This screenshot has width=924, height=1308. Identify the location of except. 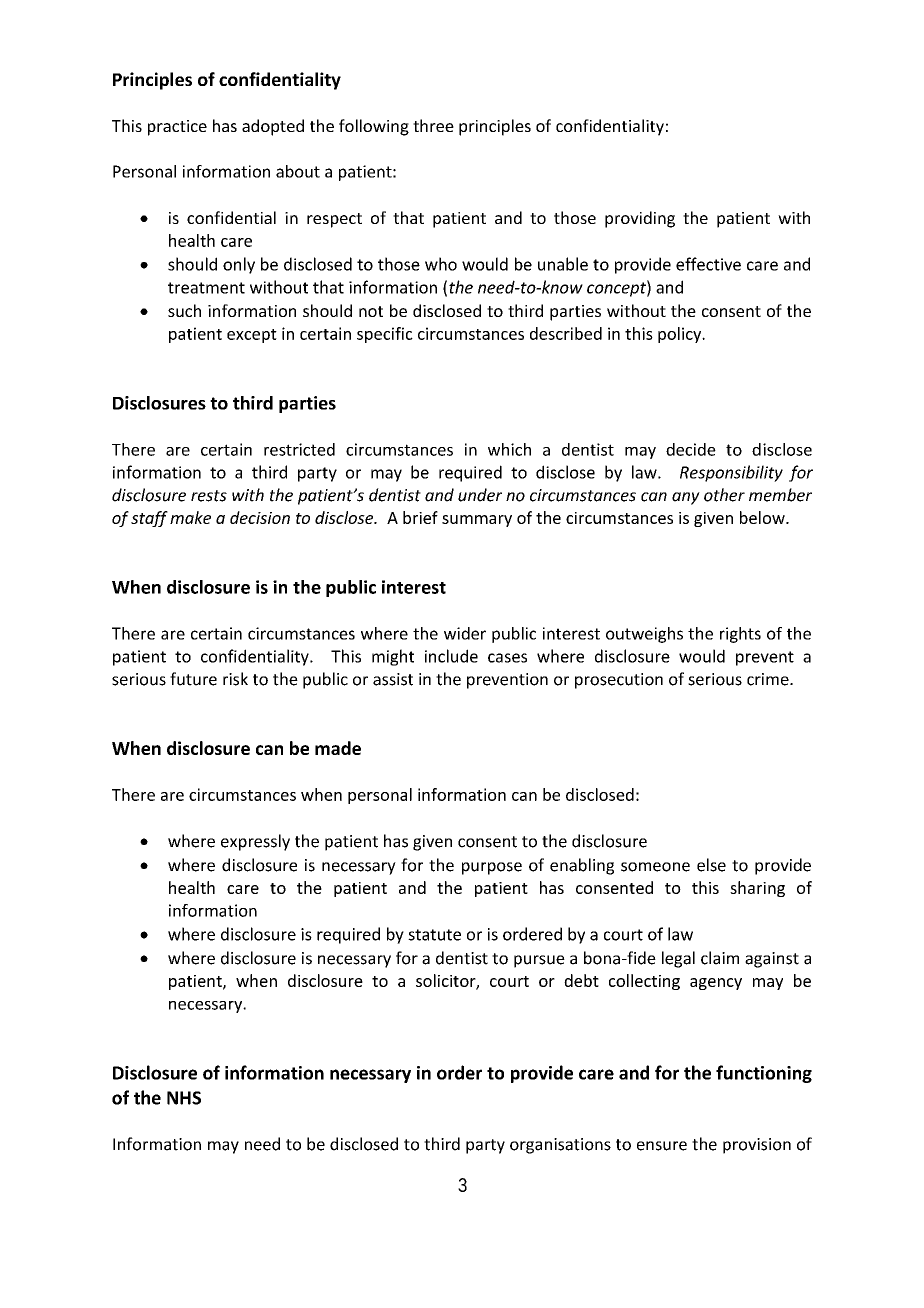
(252, 336).
